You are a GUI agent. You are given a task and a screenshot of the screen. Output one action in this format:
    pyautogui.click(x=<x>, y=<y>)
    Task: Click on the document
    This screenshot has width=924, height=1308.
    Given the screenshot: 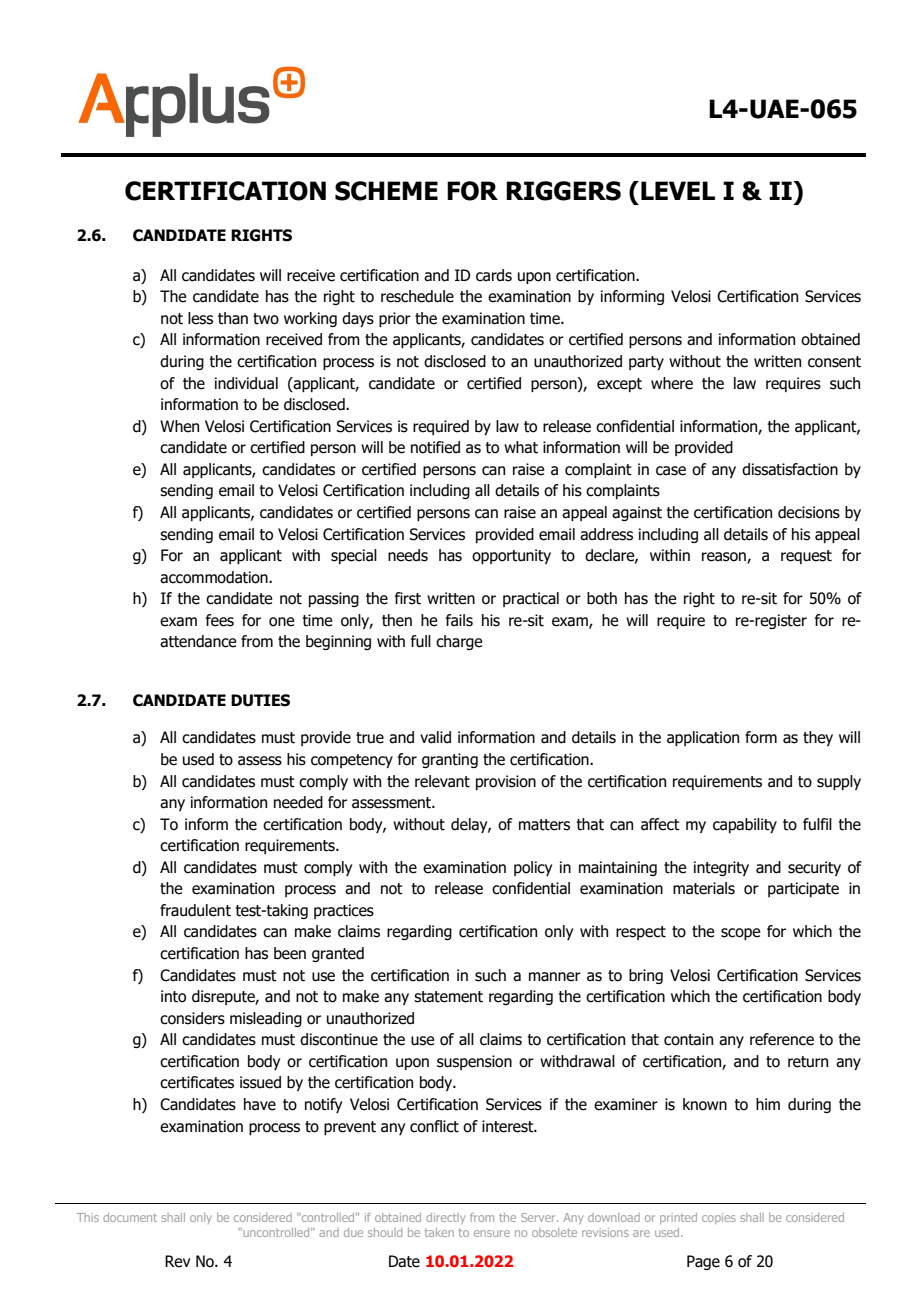 What is the action you would take?
    pyautogui.click(x=130, y=1217)
